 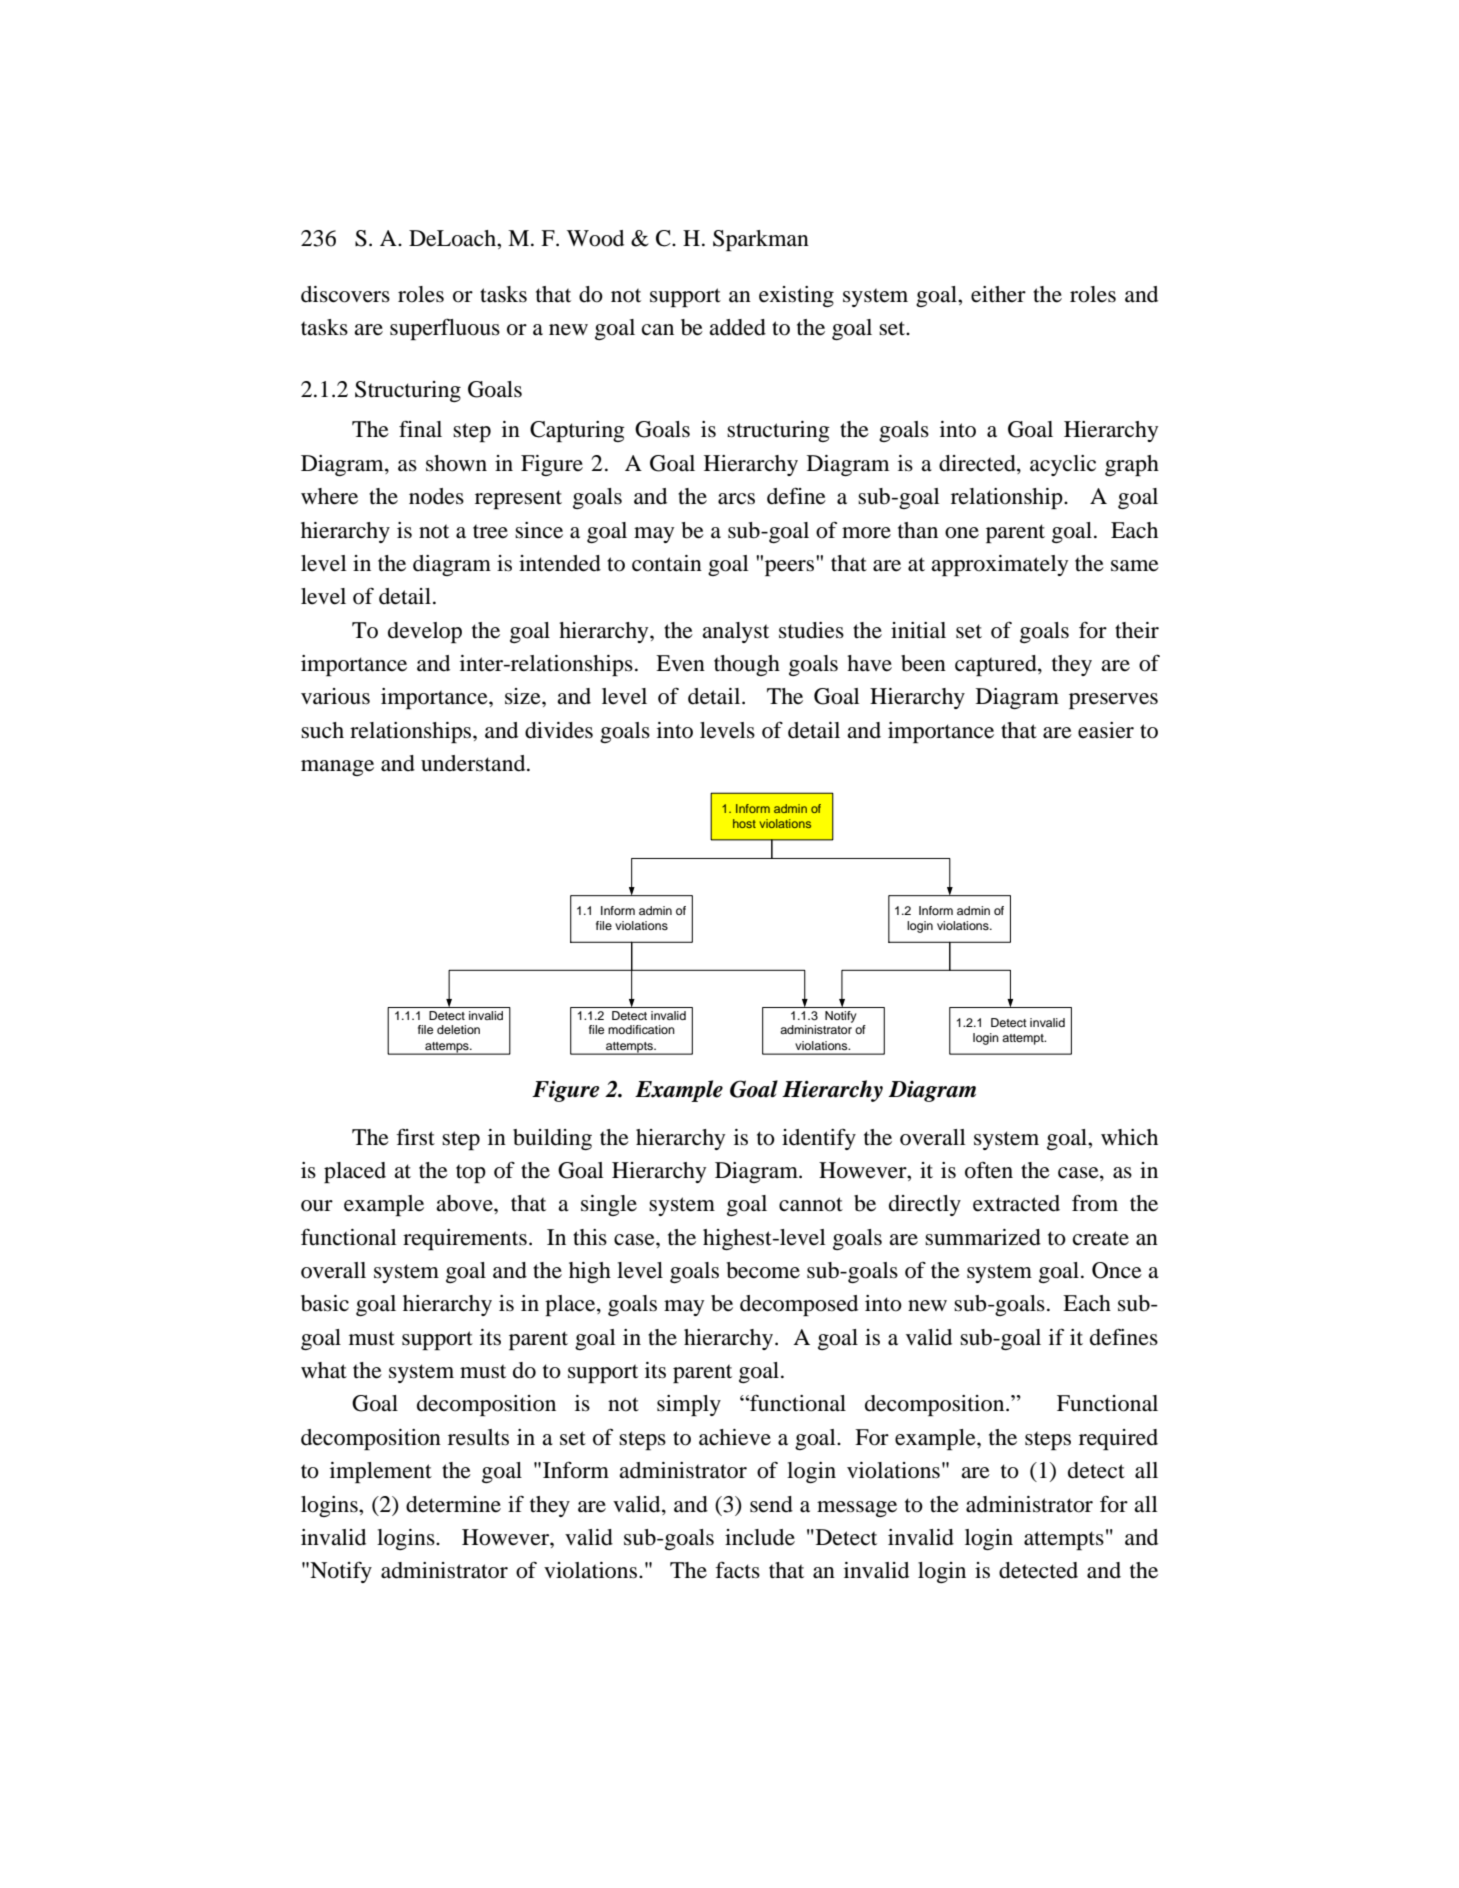 I want to click on analyst, so click(x=735, y=632).
